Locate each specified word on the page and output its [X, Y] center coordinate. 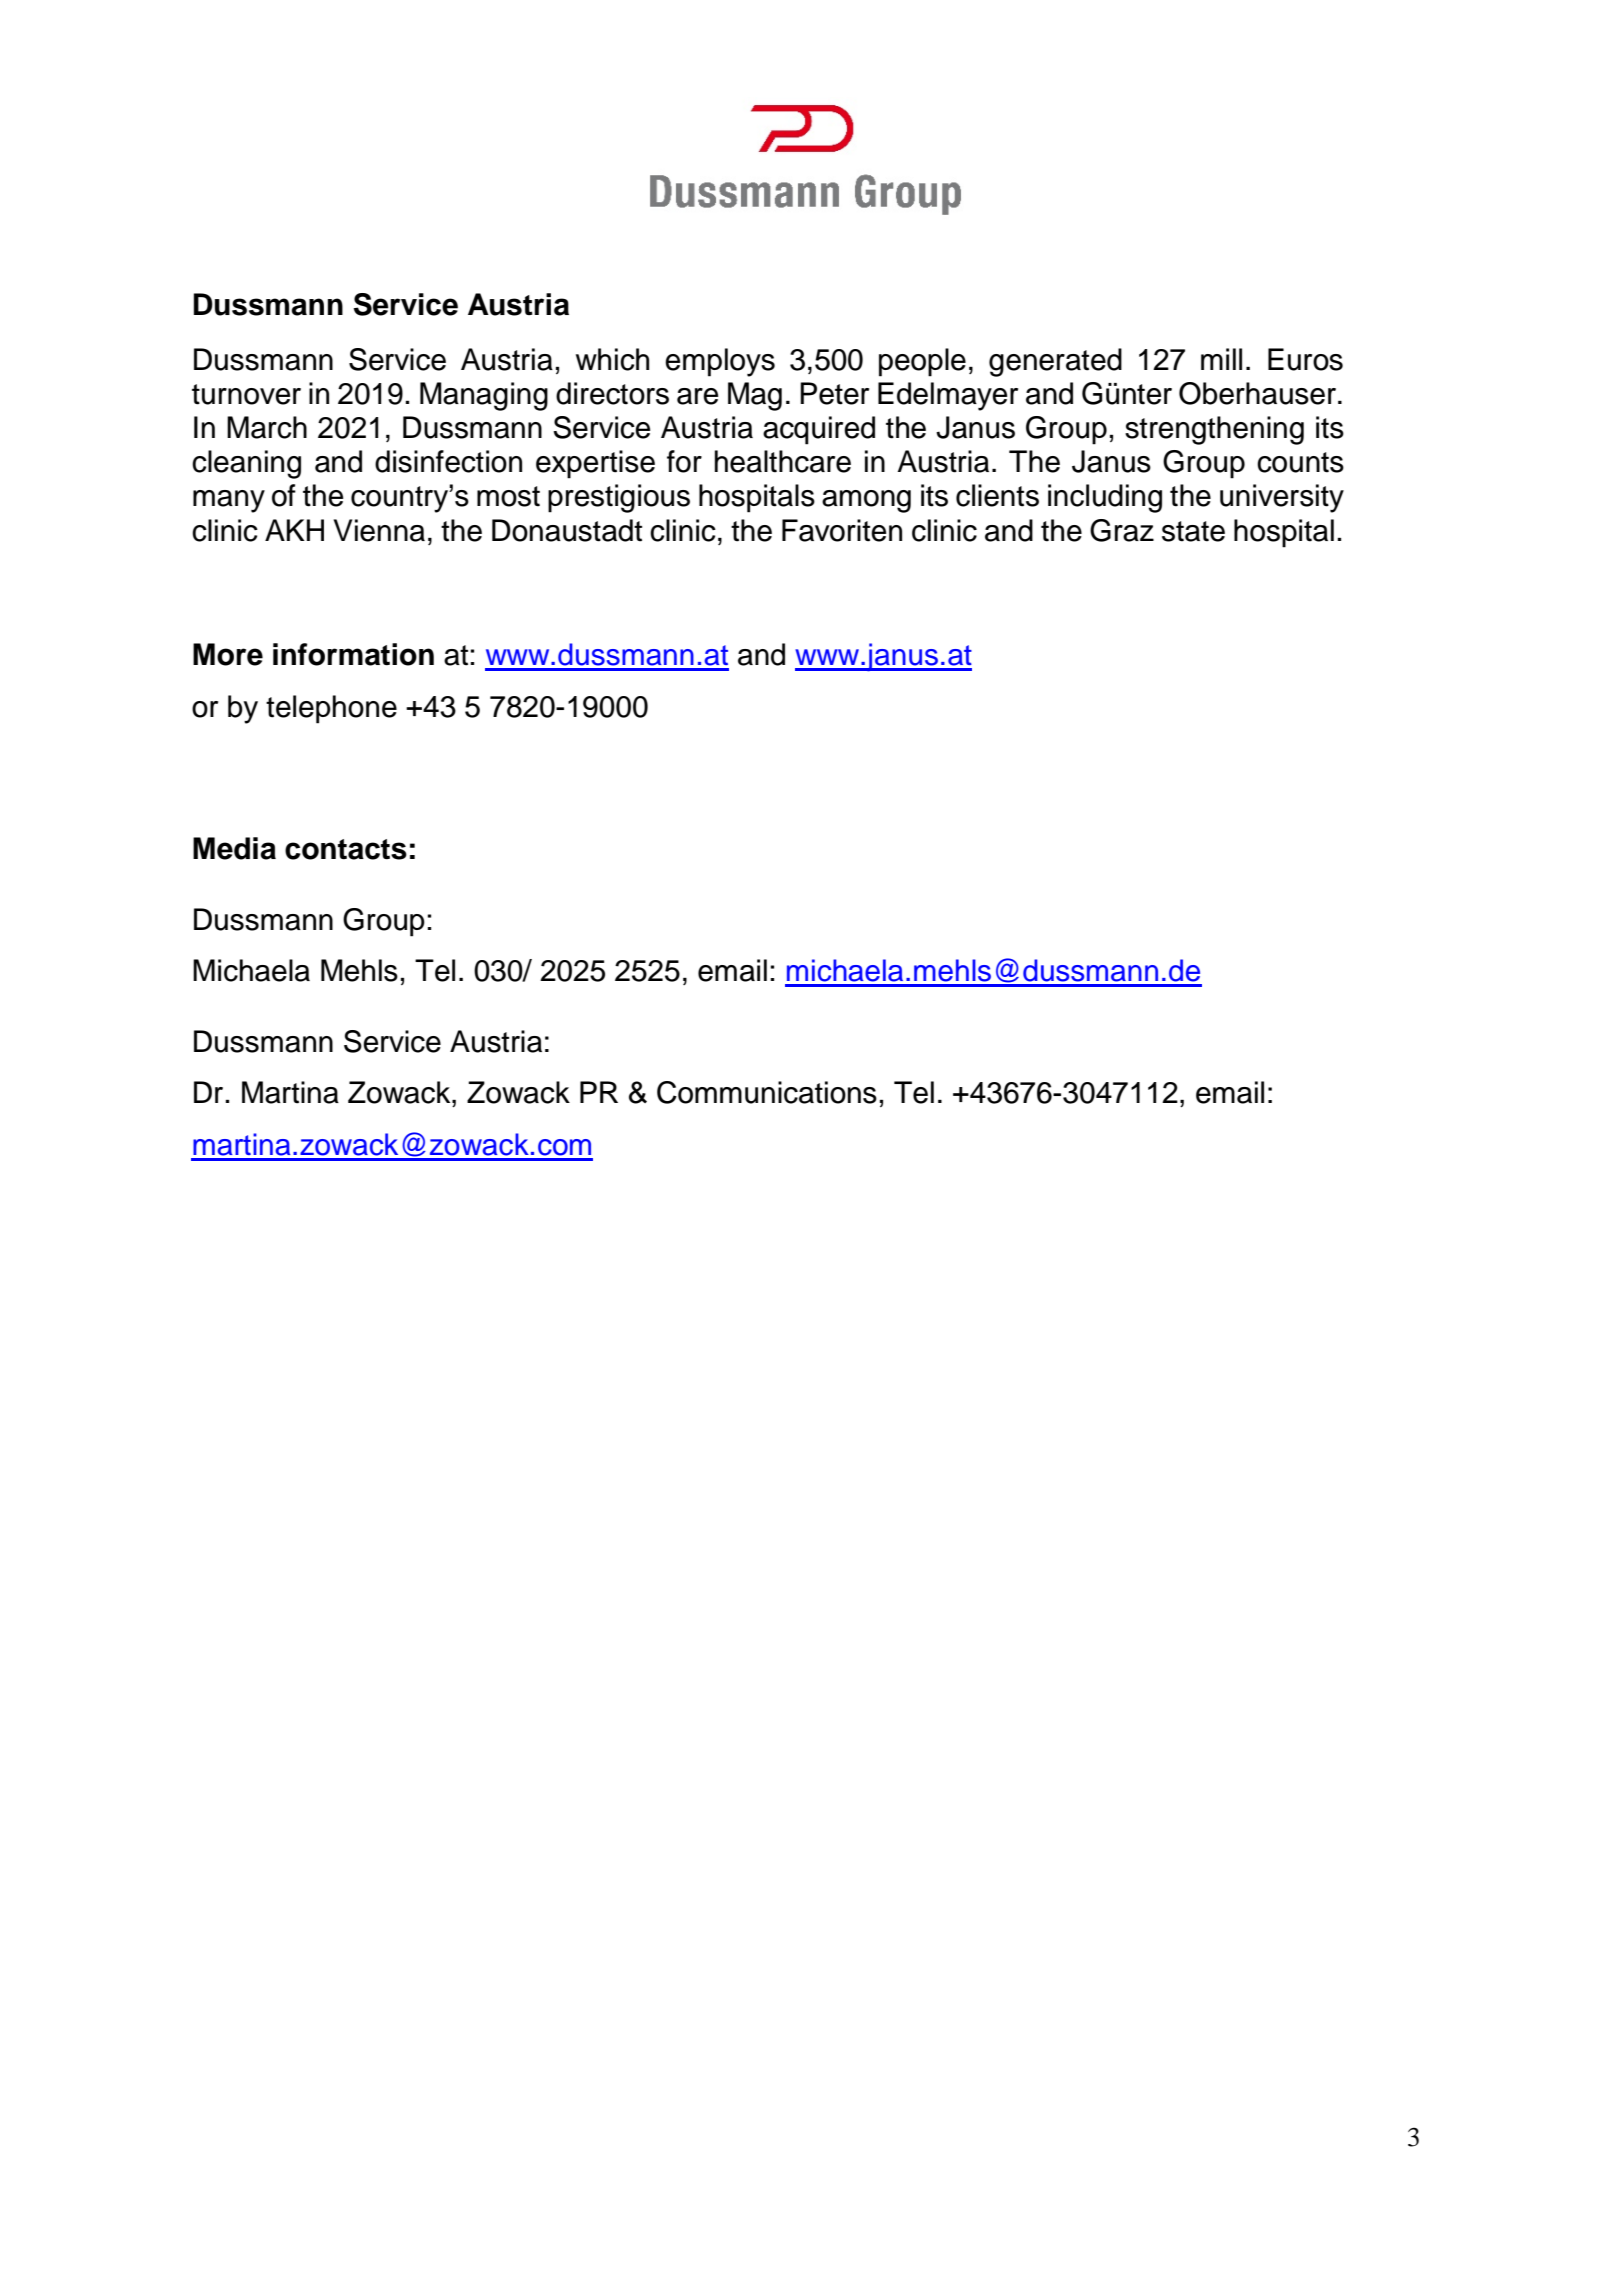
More [228, 654]
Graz [1122, 530]
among [866, 501]
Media [234, 848]
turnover [246, 394]
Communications [767, 1092]
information [353, 654]
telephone [331, 709]
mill [1221, 359]
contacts [346, 849]
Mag [755, 396]
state [1193, 531]
